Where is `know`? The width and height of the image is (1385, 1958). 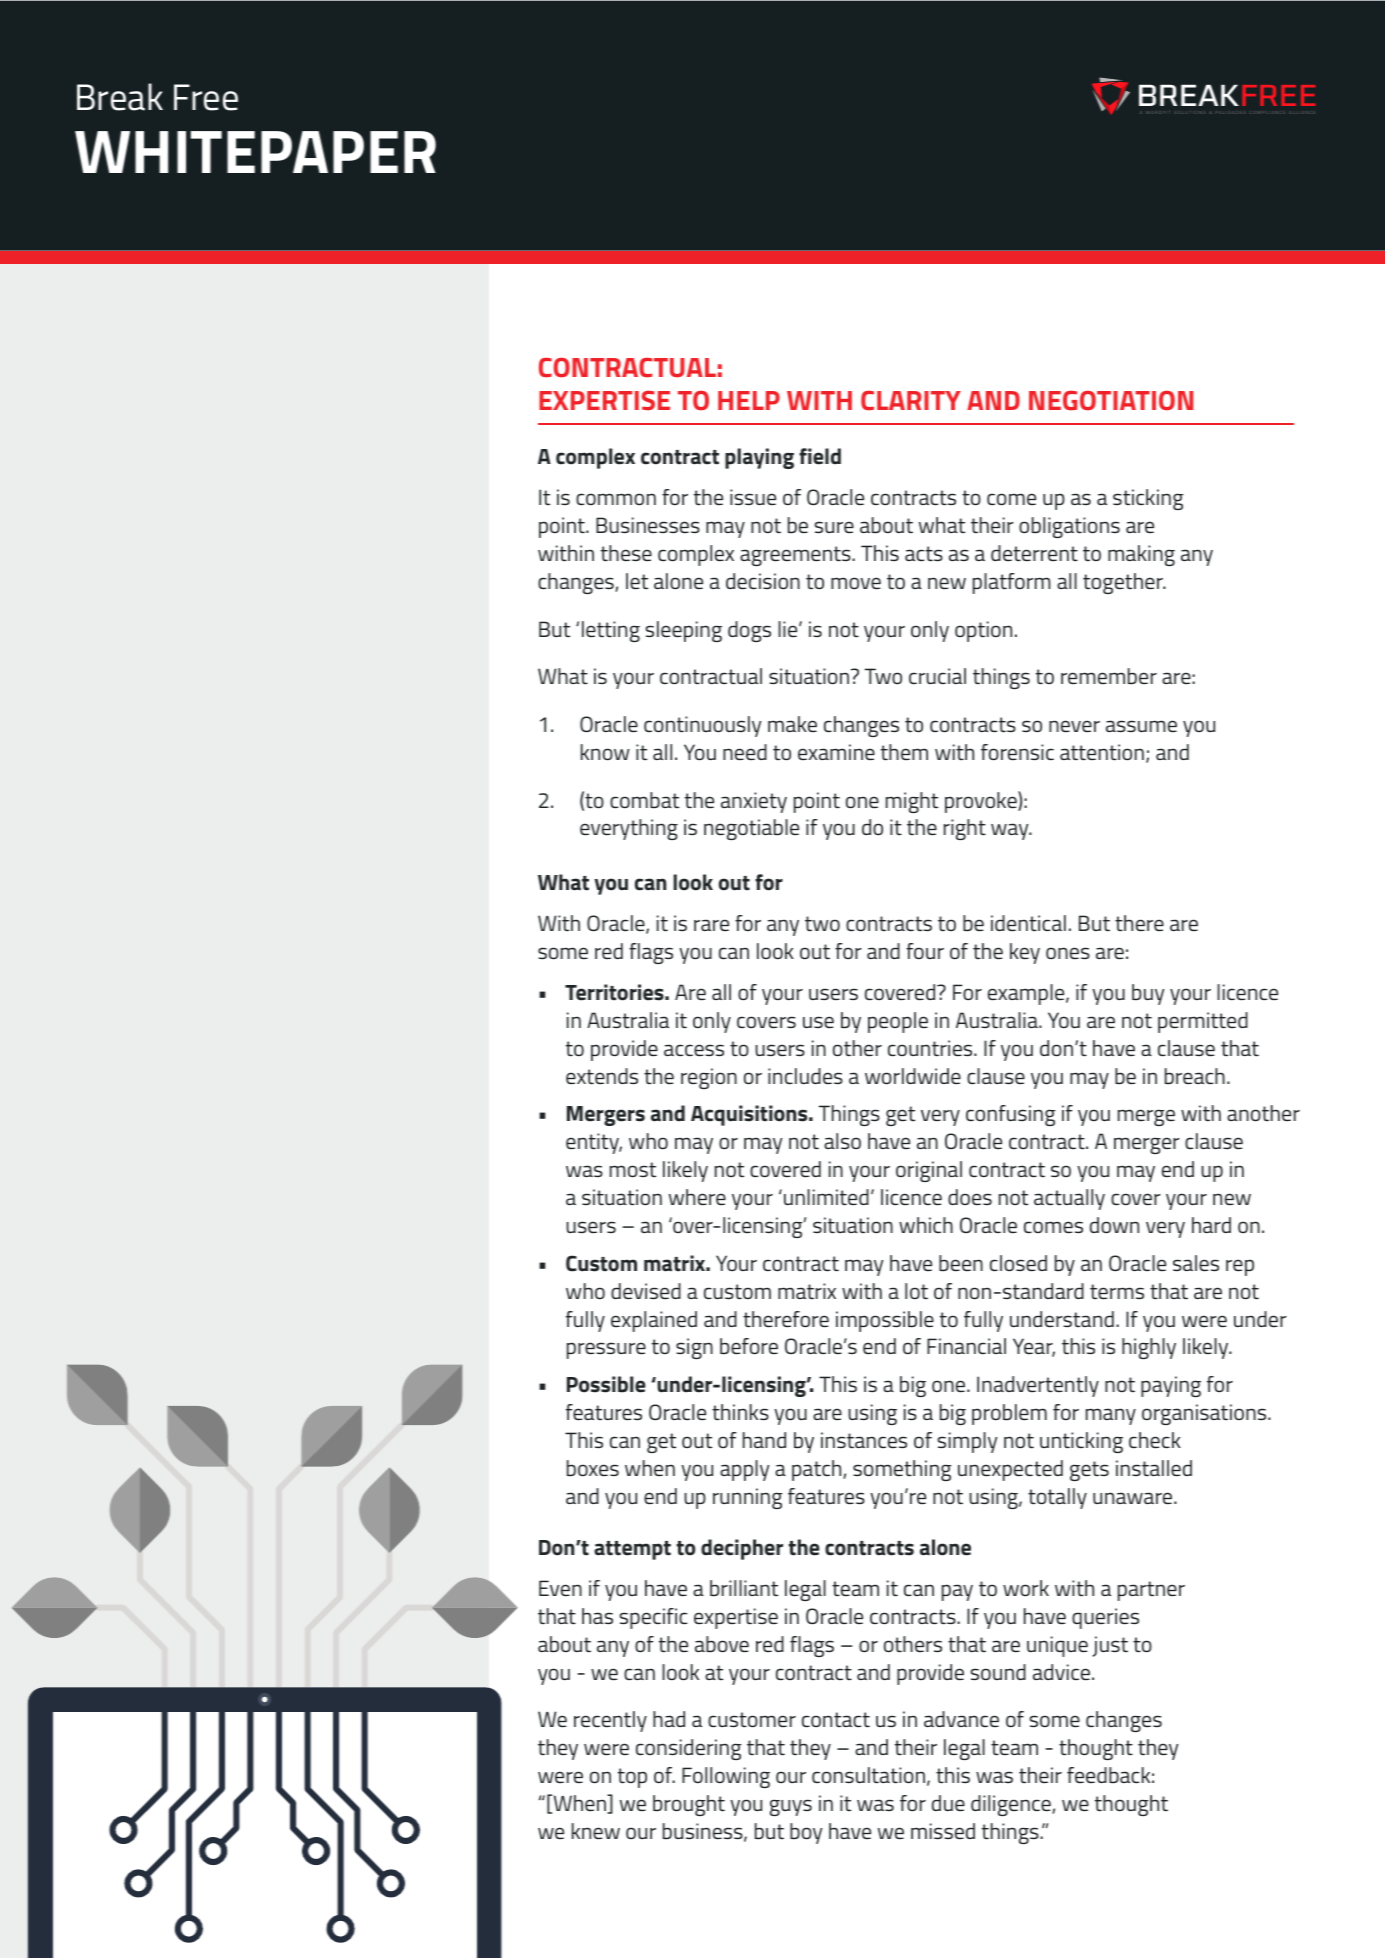
know is located at coordinates (605, 752).
